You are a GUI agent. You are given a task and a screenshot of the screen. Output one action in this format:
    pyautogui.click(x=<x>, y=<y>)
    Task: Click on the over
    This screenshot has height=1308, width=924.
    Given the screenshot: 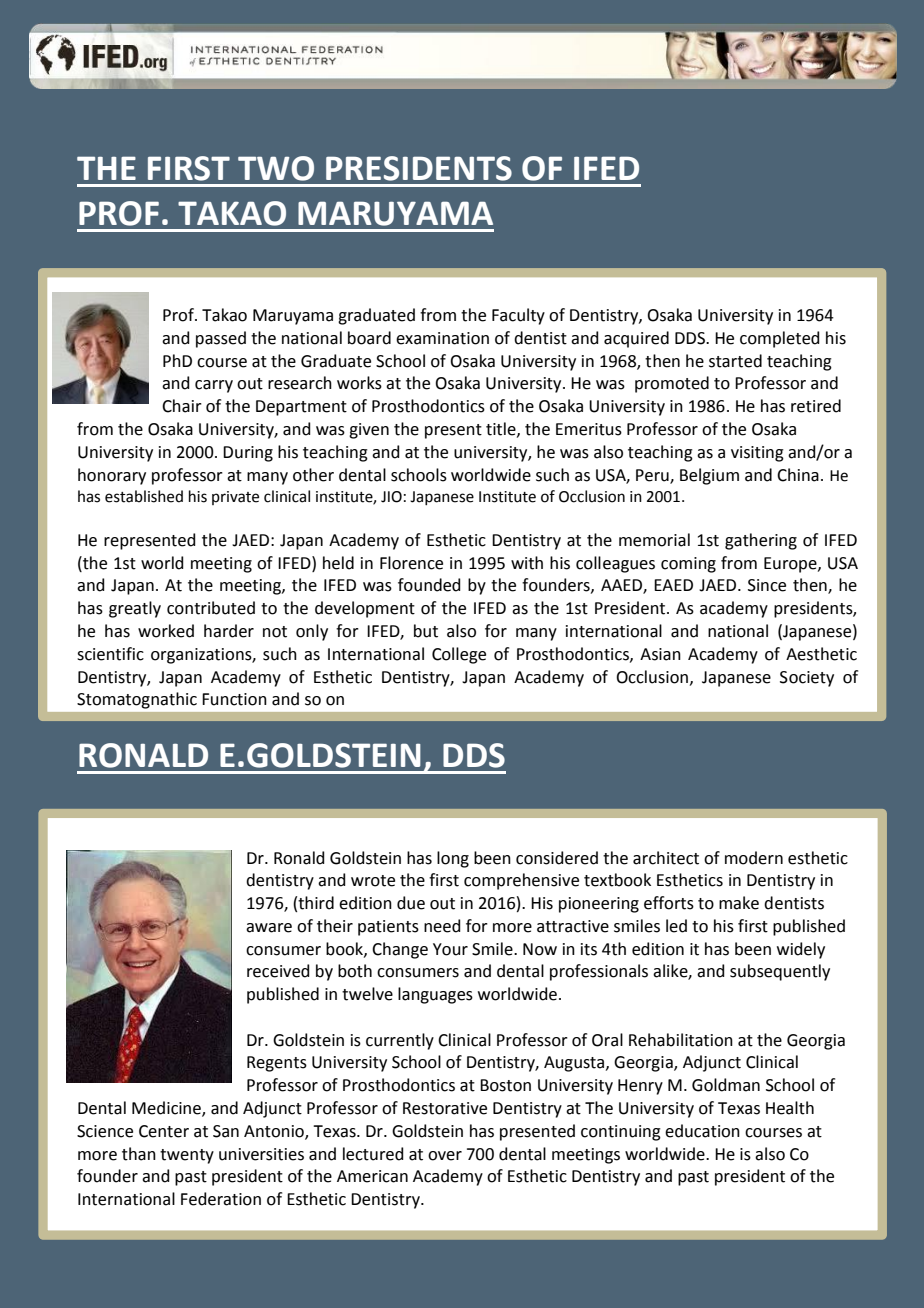 What is the action you would take?
    pyautogui.click(x=445, y=1156)
